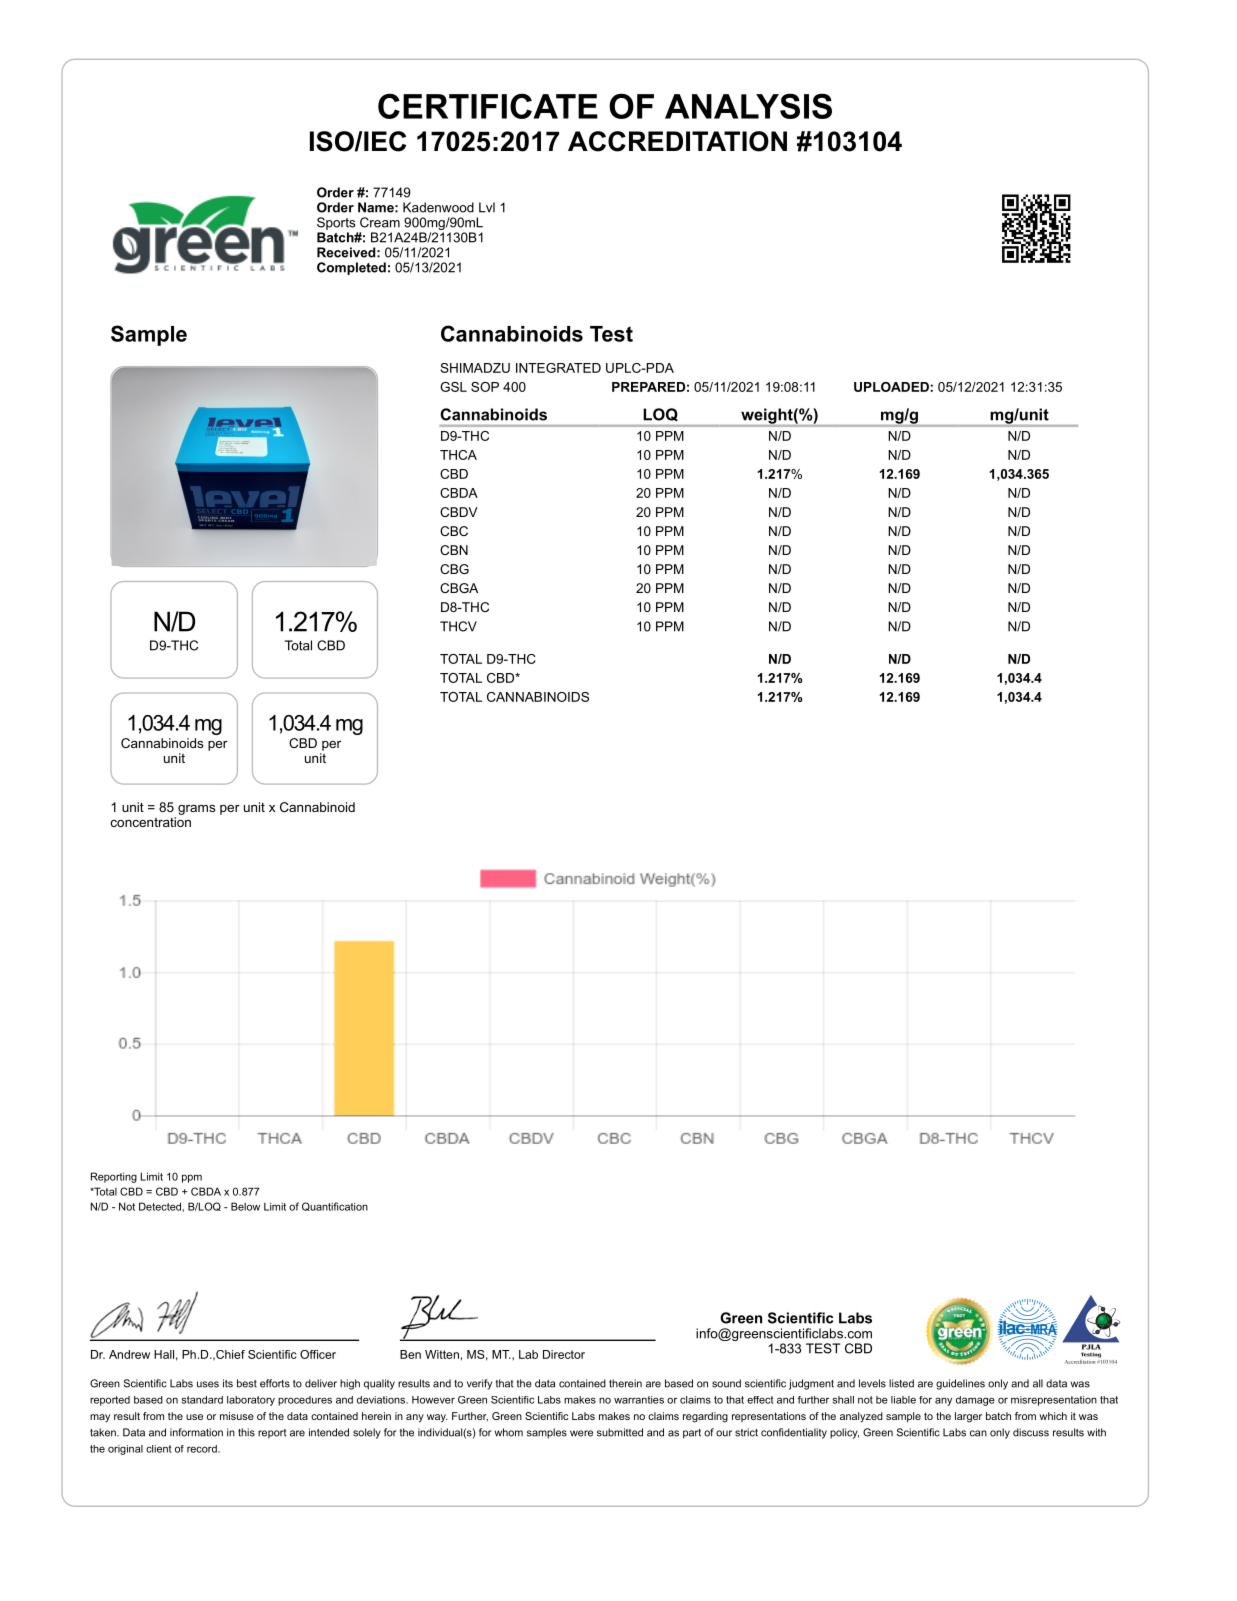 This document has height=1601, width=1237. I want to click on misuse, so click(237, 1416).
